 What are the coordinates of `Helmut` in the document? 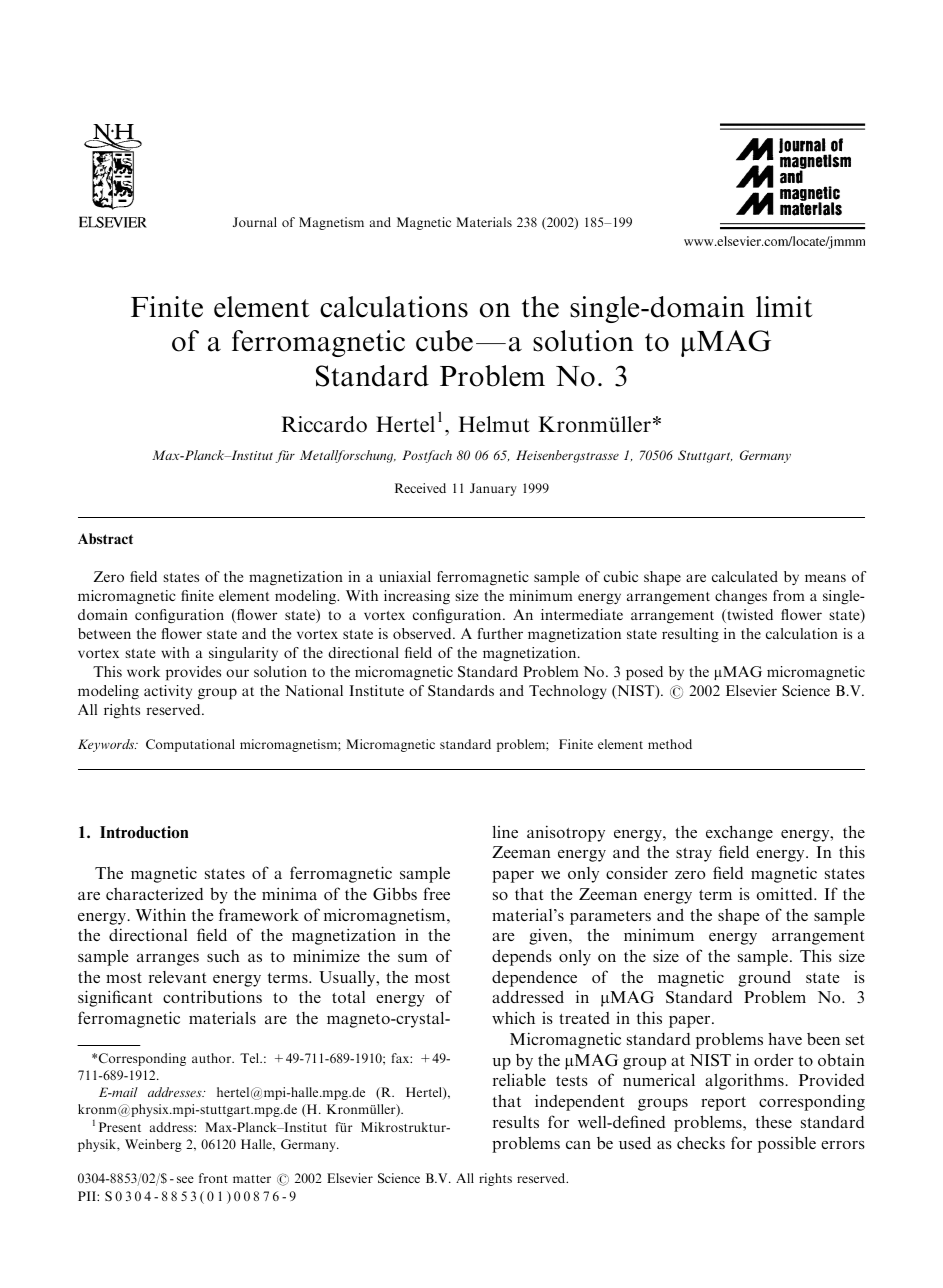 It's located at (494, 424).
